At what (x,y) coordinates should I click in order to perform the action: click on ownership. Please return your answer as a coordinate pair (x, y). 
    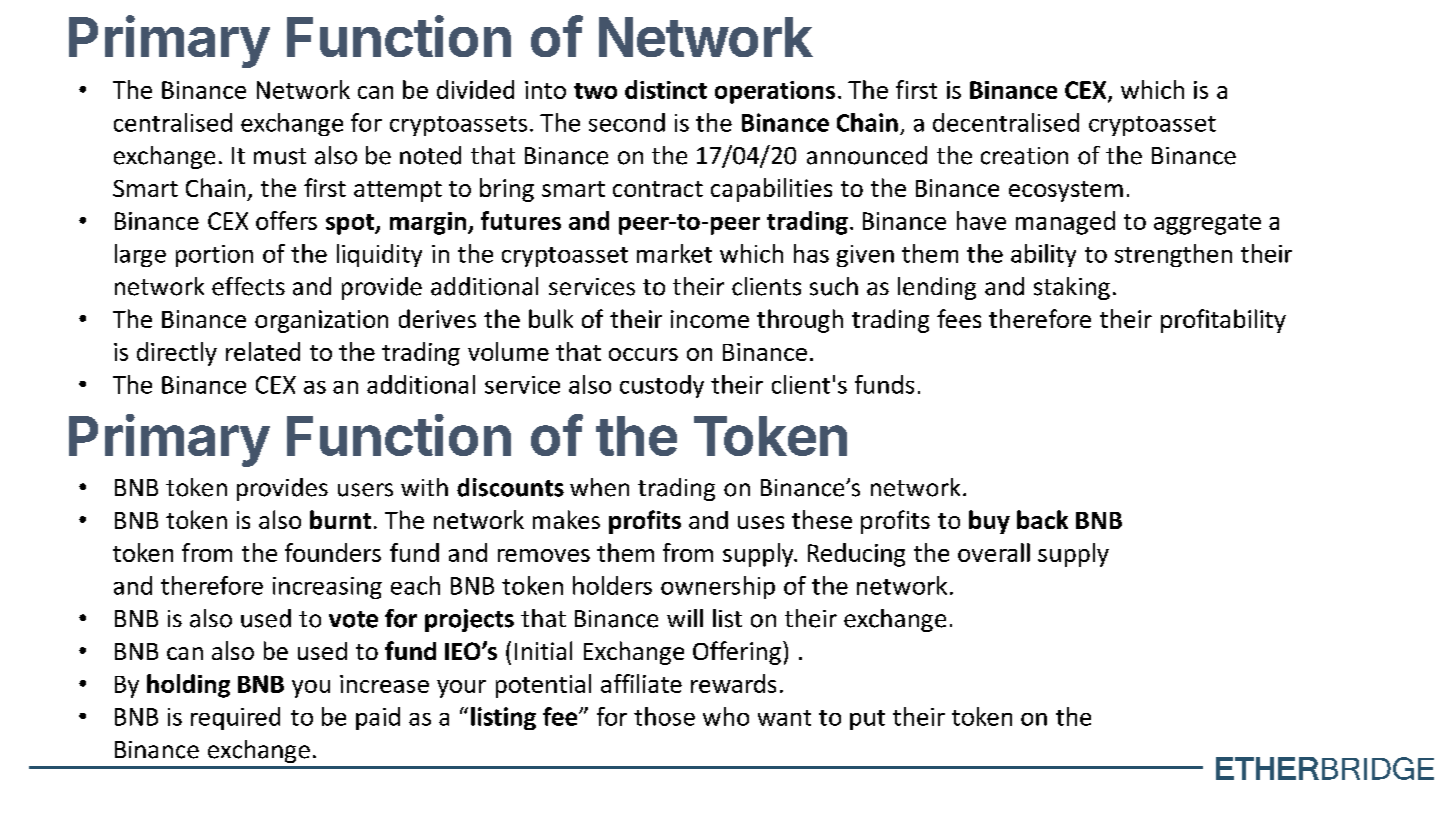
    Looking at the image, I should click on (718, 587).
